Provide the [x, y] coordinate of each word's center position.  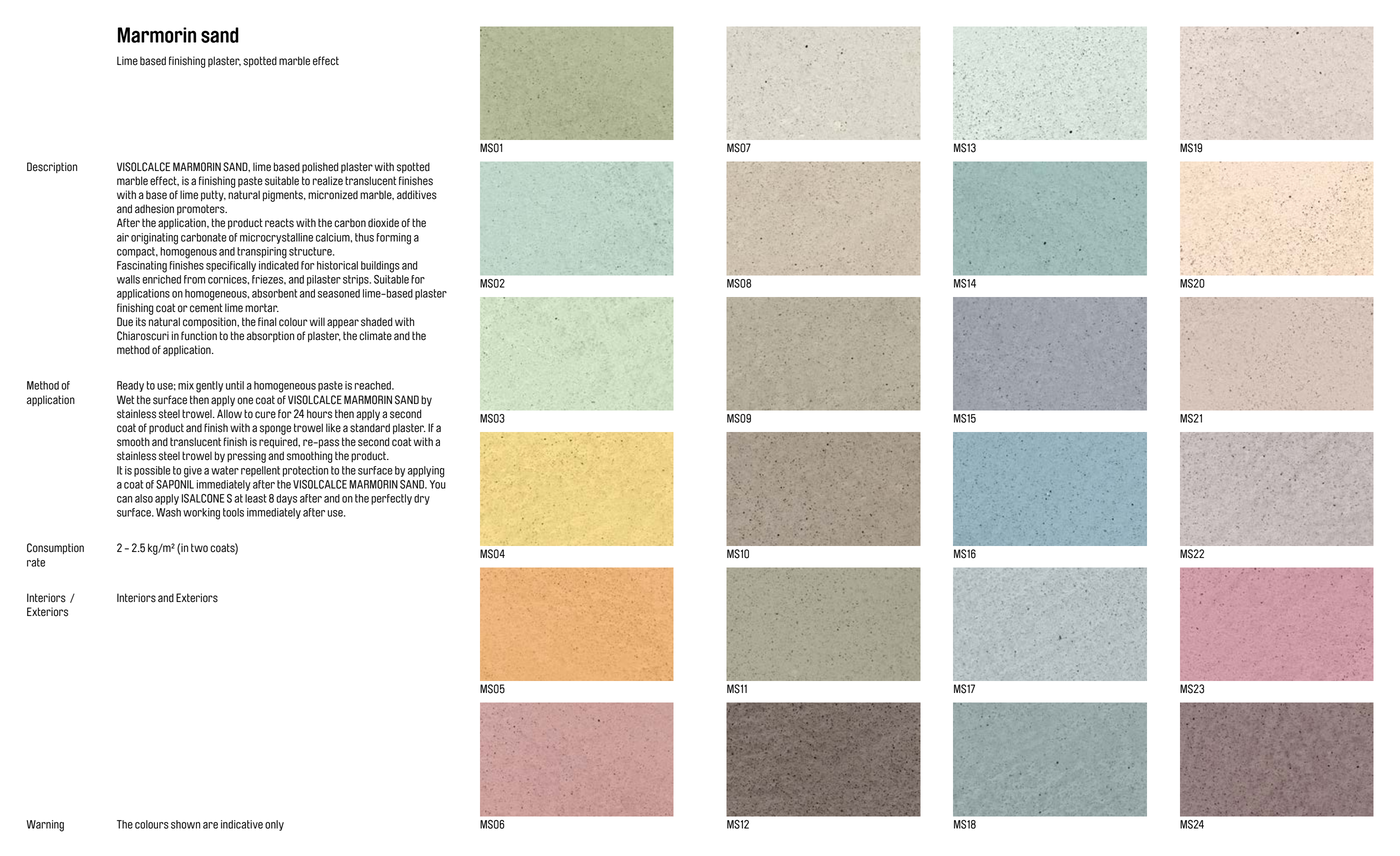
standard [370, 428]
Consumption [55, 548]
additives [417, 195]
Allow [229, 414]
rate [36, 562]
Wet [125, 400]
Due [125, 322]
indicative [242, 824]
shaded [377, 322]
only [274, 825]
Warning [45, 826]
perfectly [391, 499]
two [199, 548]
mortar [262, 308]
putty [213, 196]
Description [52, 167]
